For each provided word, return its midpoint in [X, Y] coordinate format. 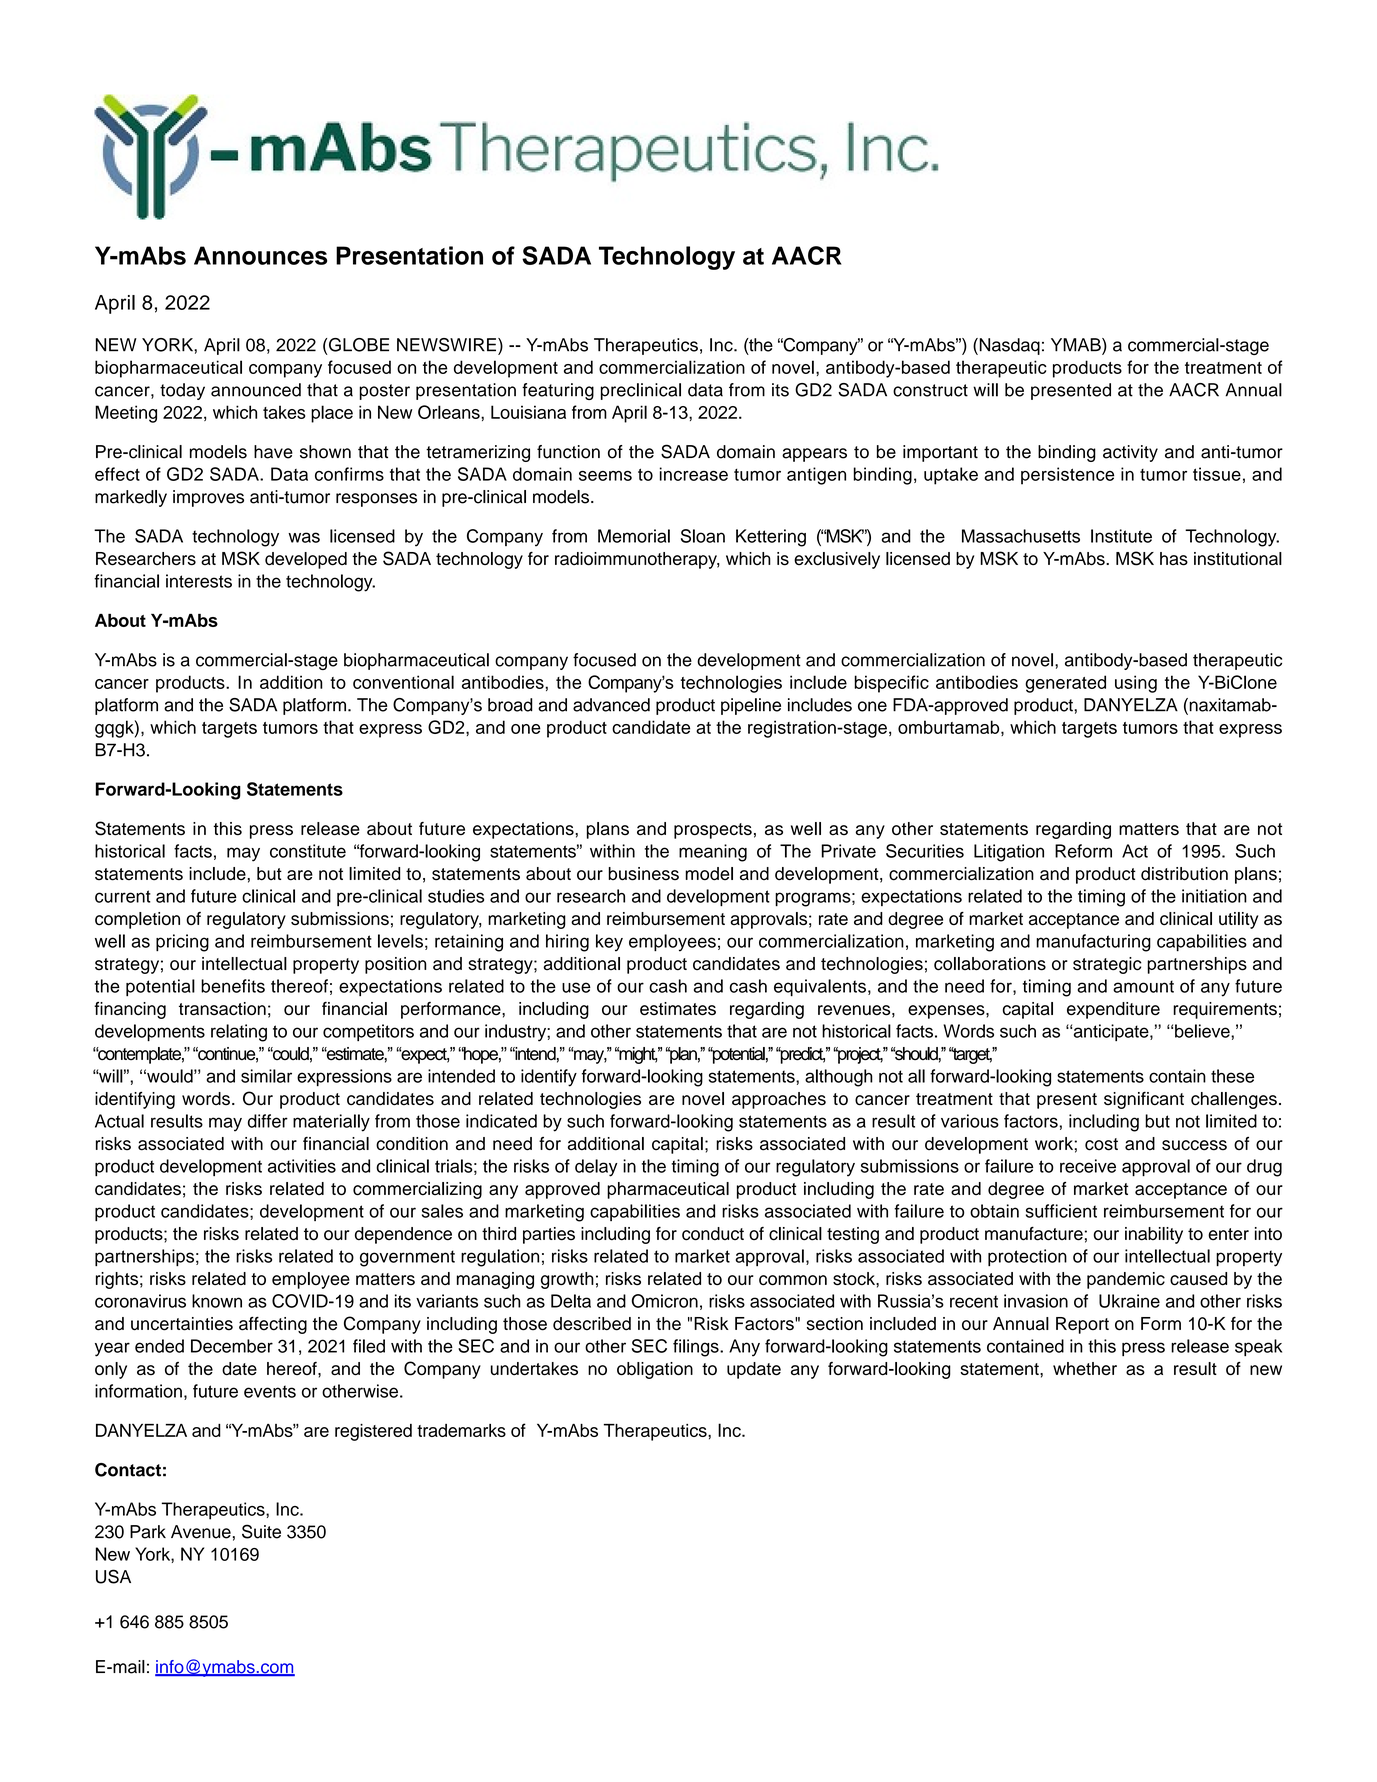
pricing [182, 943]
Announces [260, 255]
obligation [655, 1370]
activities [302, 1166]
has [1174, 559]
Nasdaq [1008, 346]
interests [199, 581]
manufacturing [1093, 943]
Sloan [703, 536]
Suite [261, 1531]
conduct [713, 1234]
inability [1154, 1235]
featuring [558, 391]
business [643, 874]
